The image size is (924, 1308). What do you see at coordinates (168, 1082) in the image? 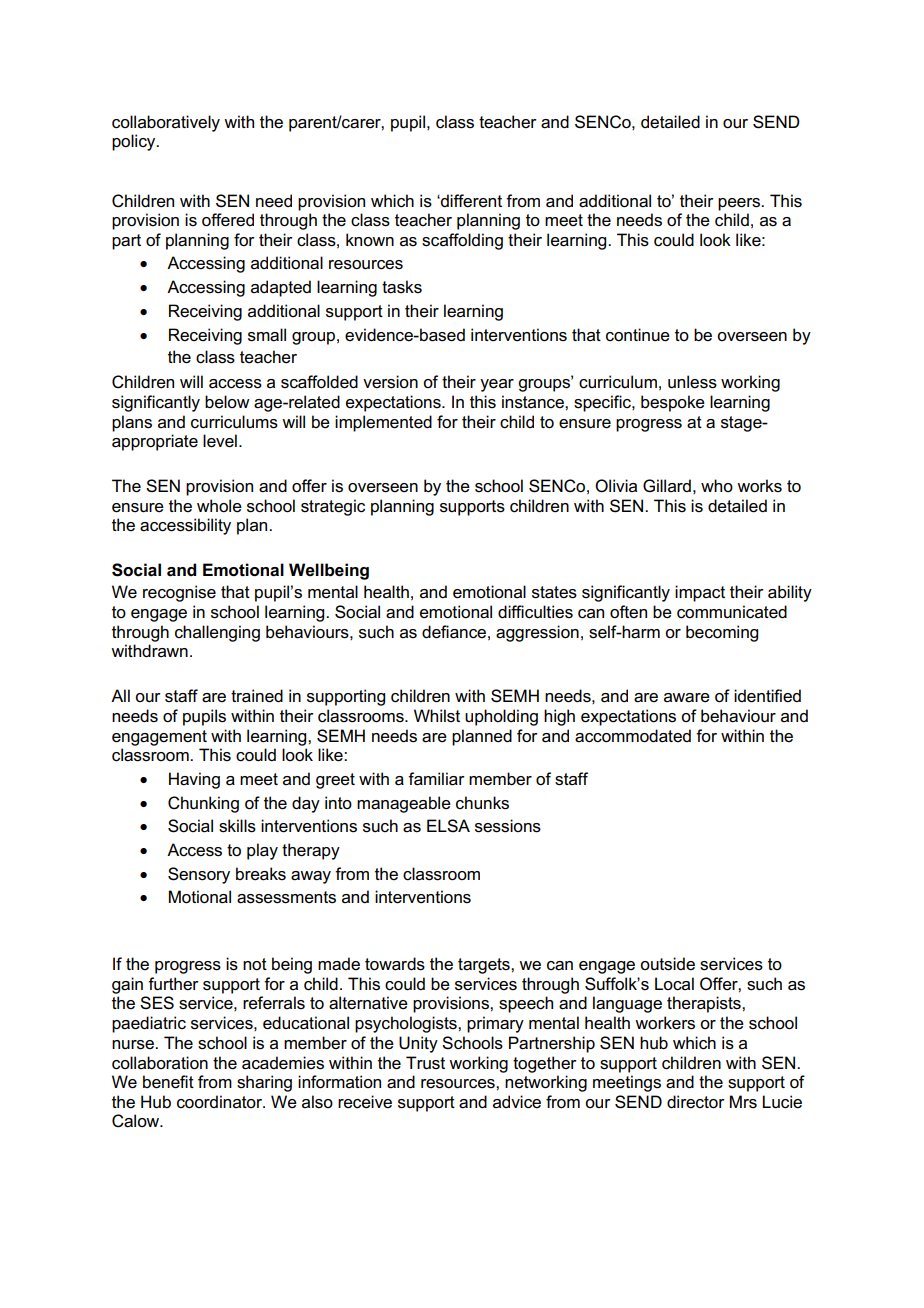
I see `benefit` at bounding box center [168, 1082].
